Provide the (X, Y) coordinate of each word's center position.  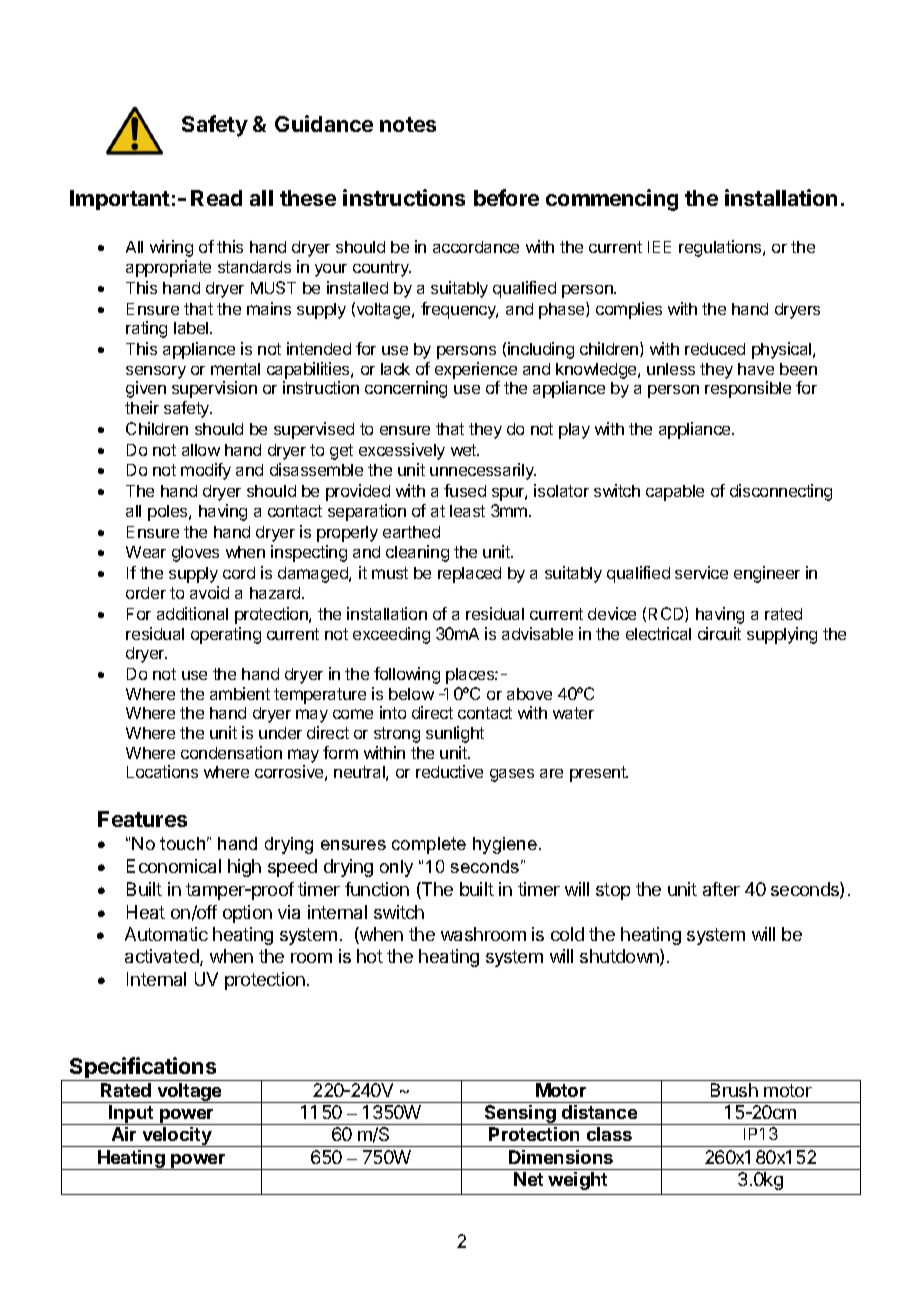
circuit (719, 633)
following (407, 675)
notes (408, 124)
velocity (177, 1137)
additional (192, 613)
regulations (721, 248)
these (308, 198)
